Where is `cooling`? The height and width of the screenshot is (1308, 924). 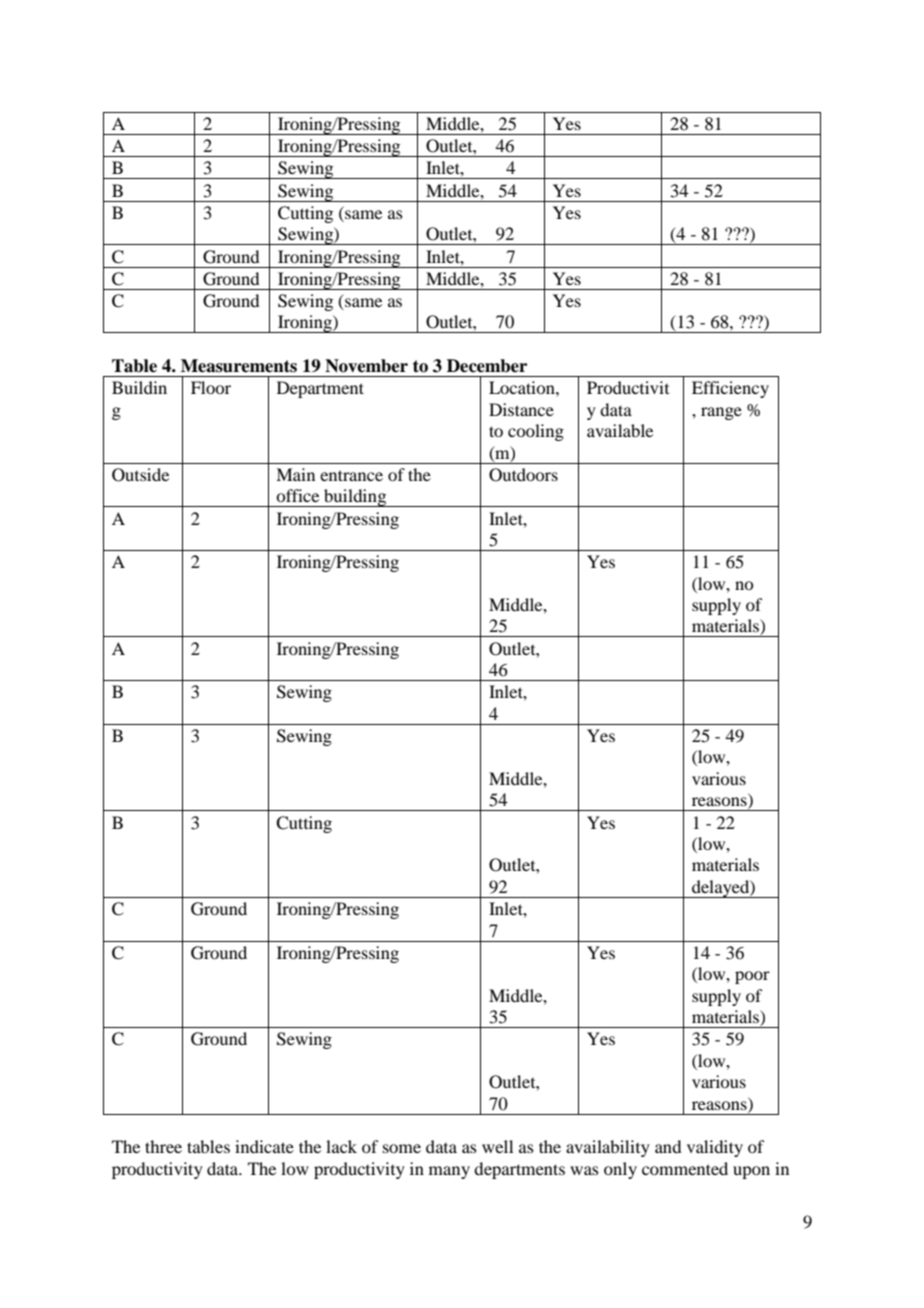
cooling is located at coordinates (536, 432).
